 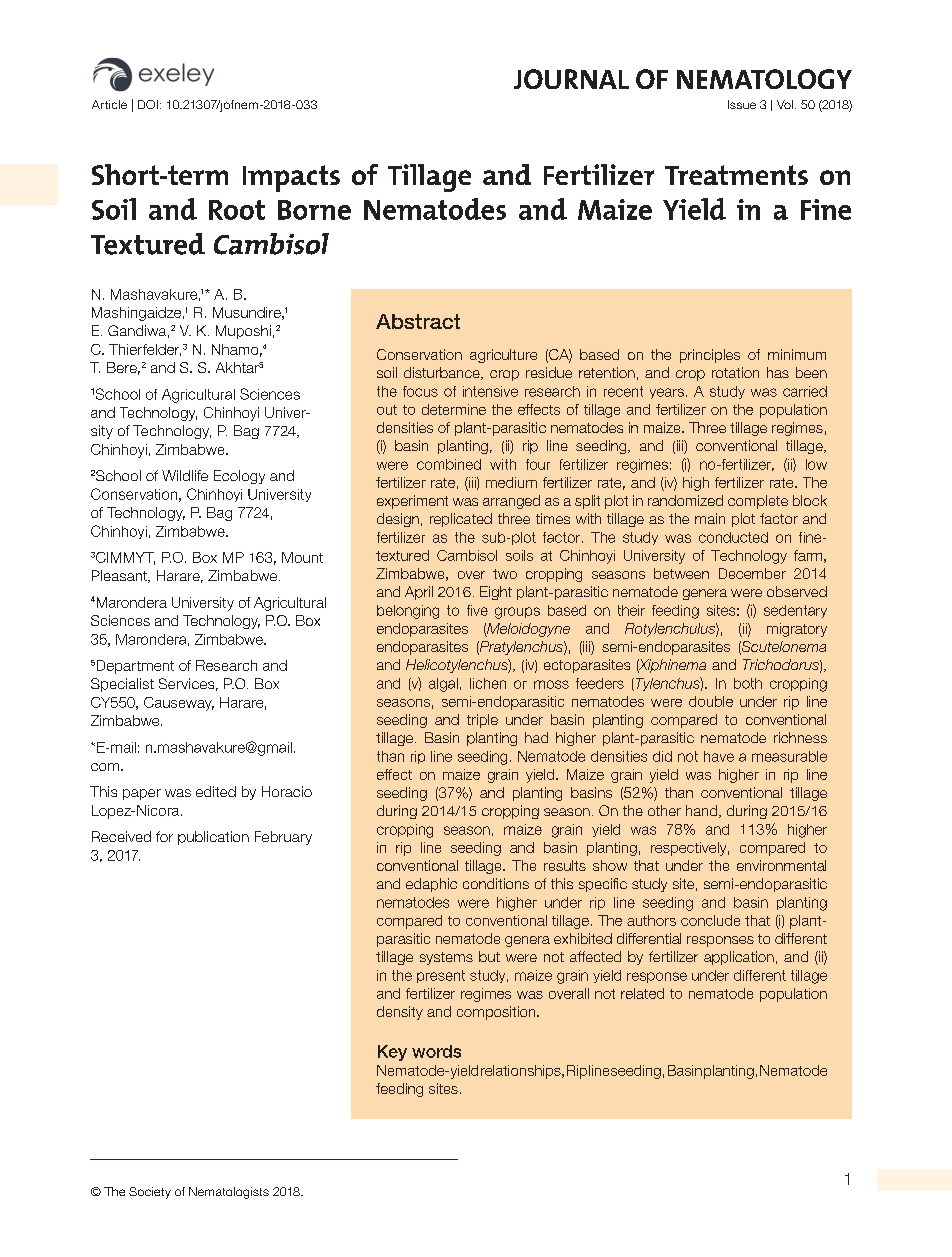 I want to click on edited, so click(x=216, y=791).
